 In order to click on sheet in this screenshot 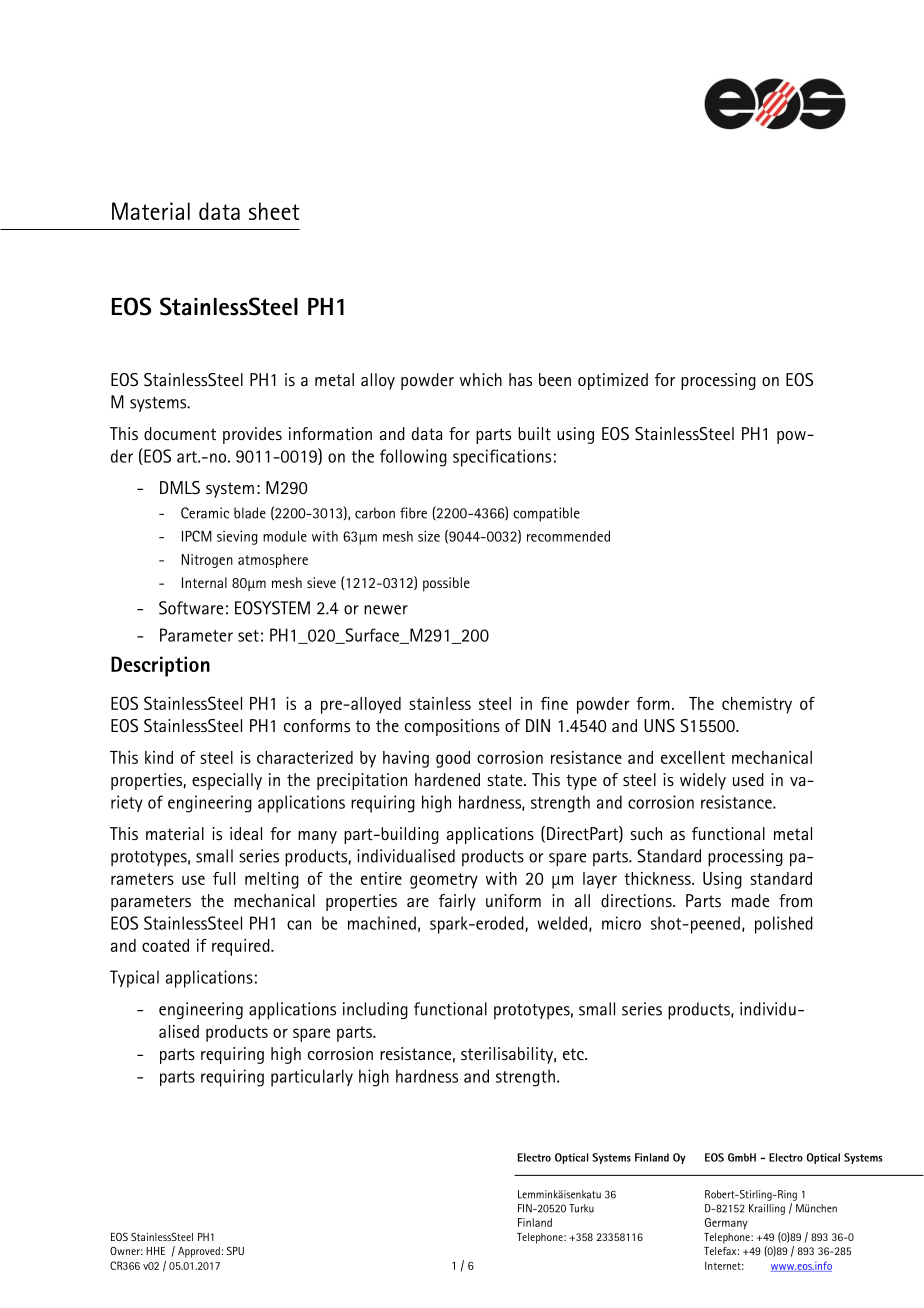, I will do `click(274, 211)`.
